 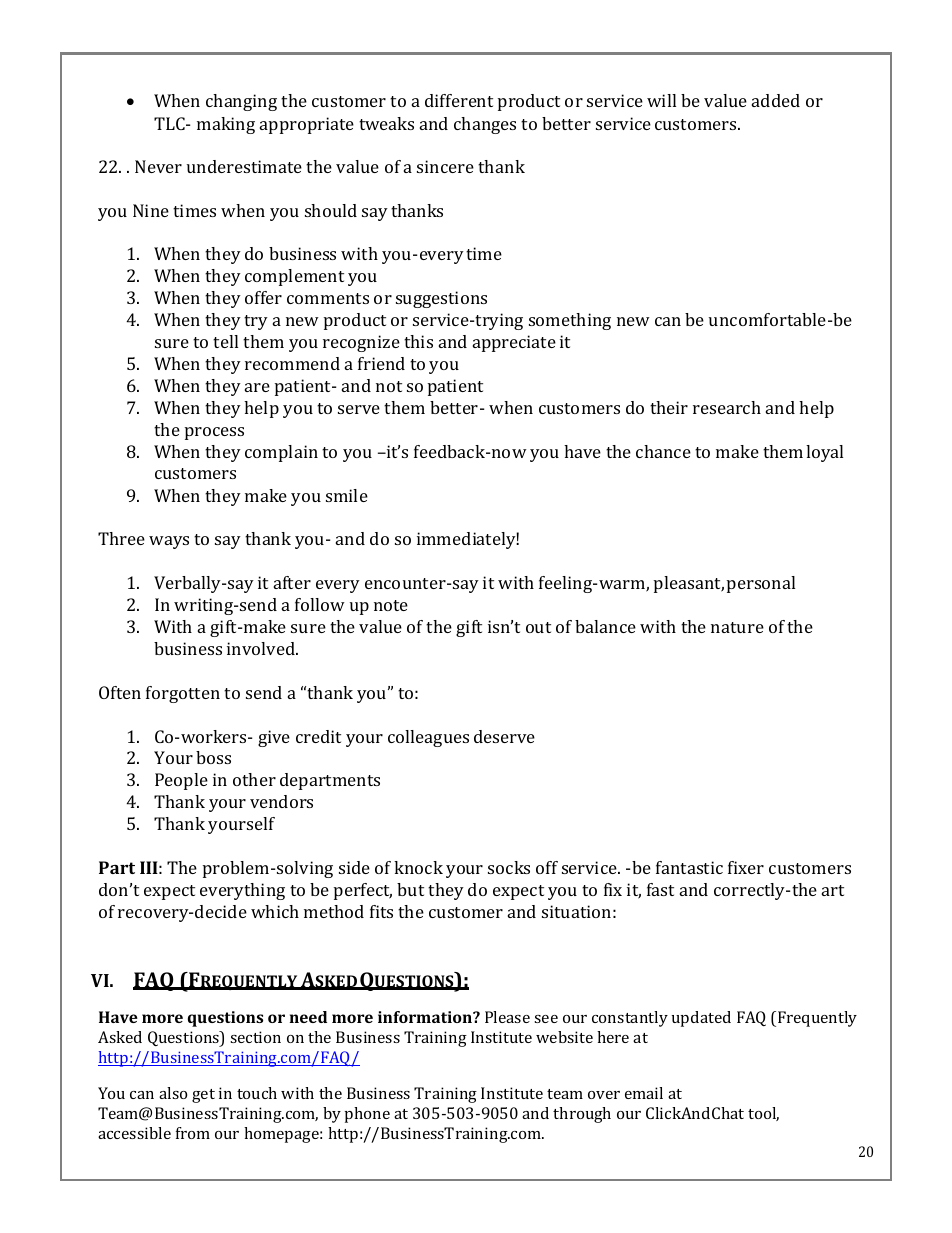 I want to click on nature, so click(x=737, y=627).
